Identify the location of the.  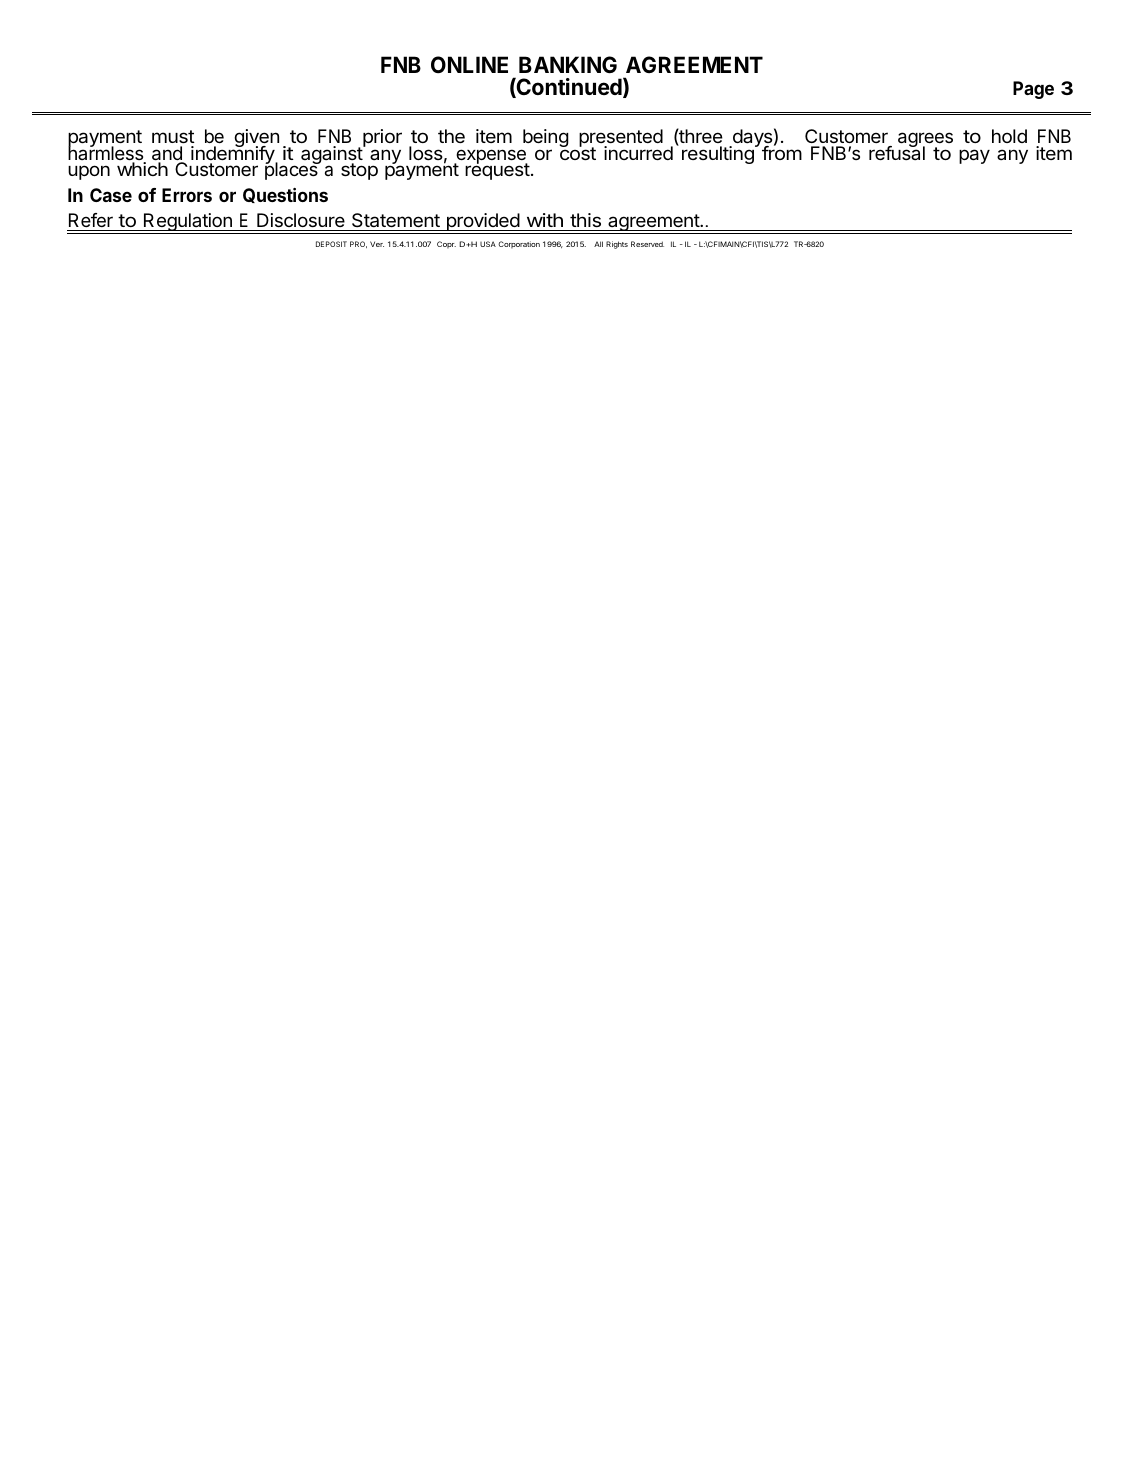
(451, 136).
